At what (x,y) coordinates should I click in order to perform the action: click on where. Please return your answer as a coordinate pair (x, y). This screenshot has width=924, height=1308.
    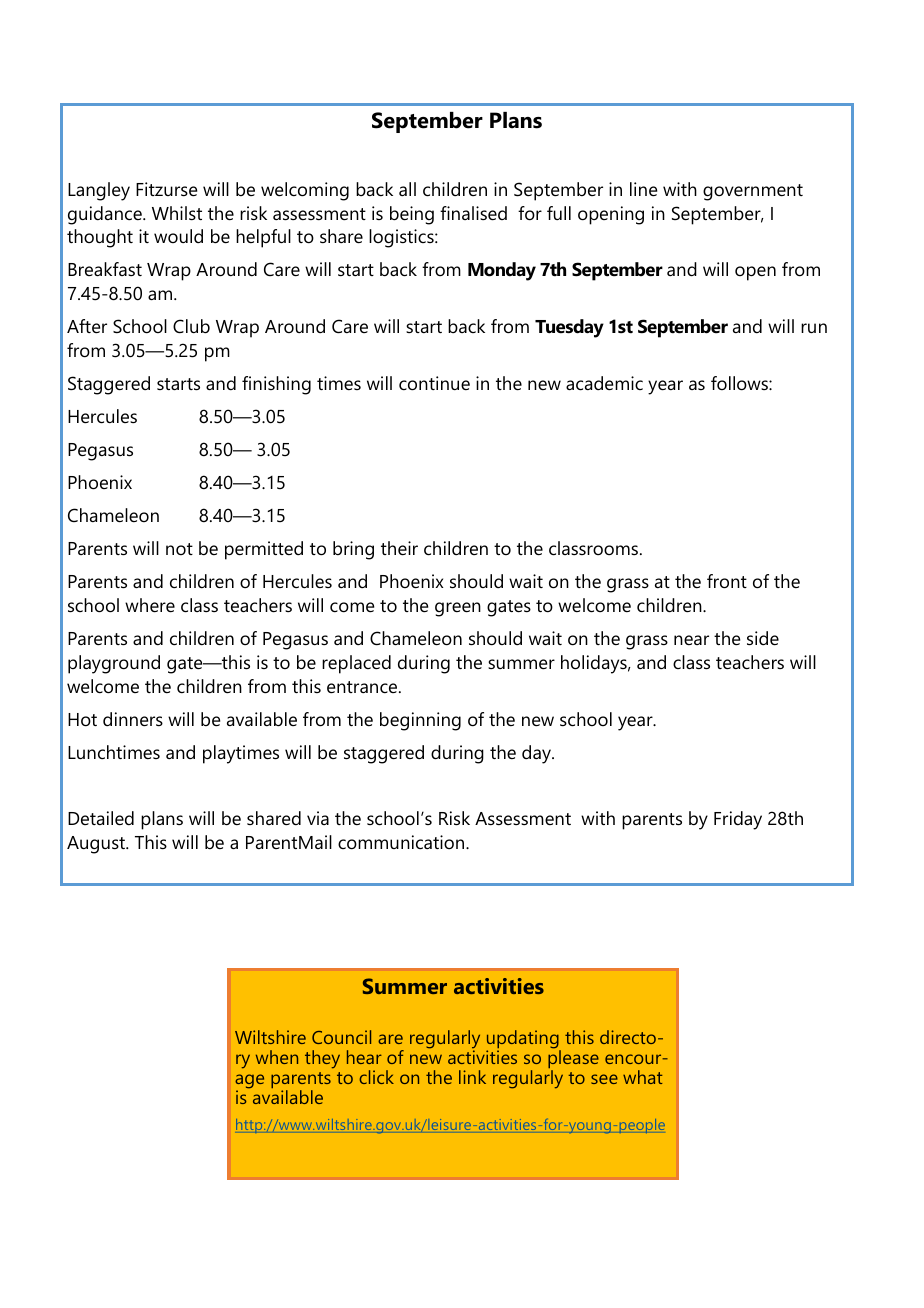
    Looking at the image, I should click on (150, 605).
